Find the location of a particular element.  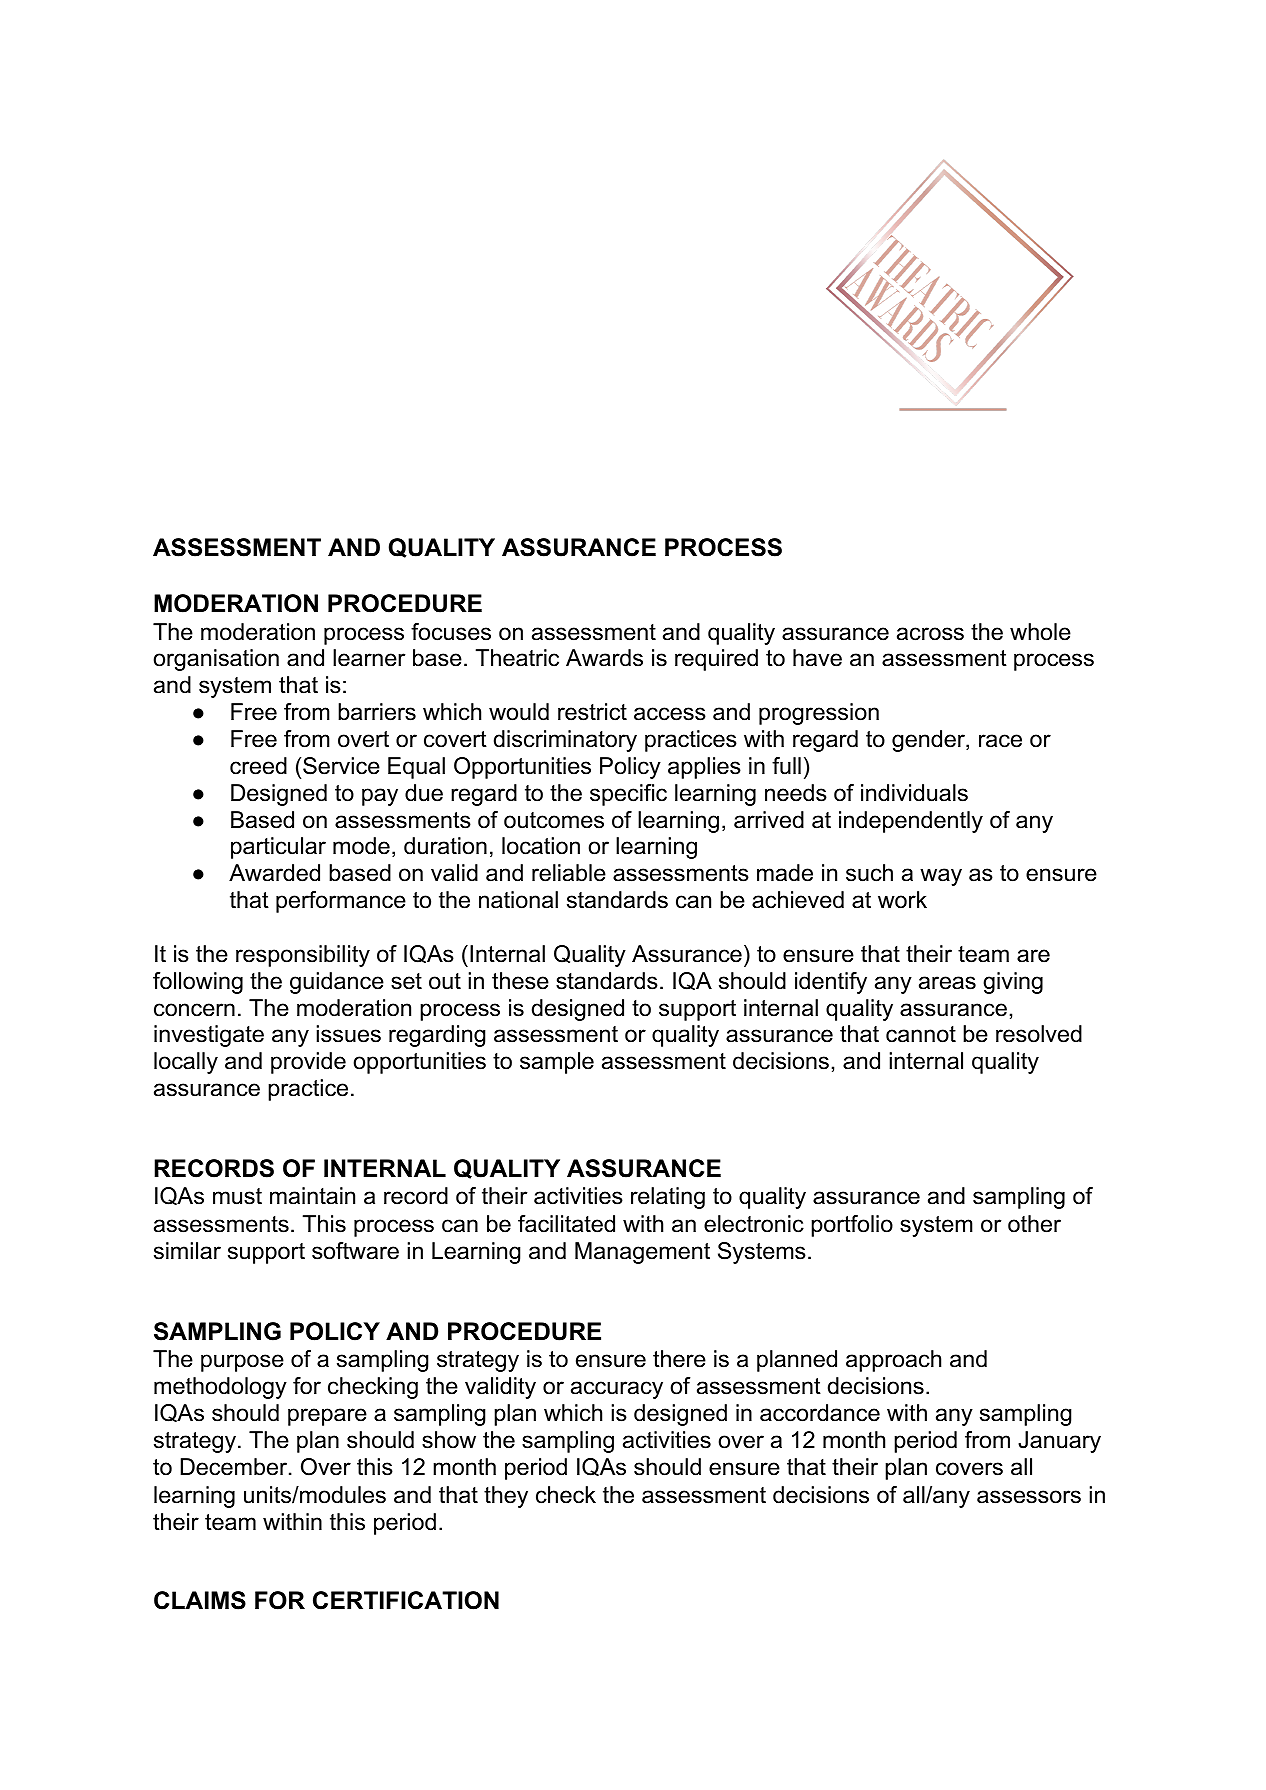

Management is located at coordinates (642, 1253).
